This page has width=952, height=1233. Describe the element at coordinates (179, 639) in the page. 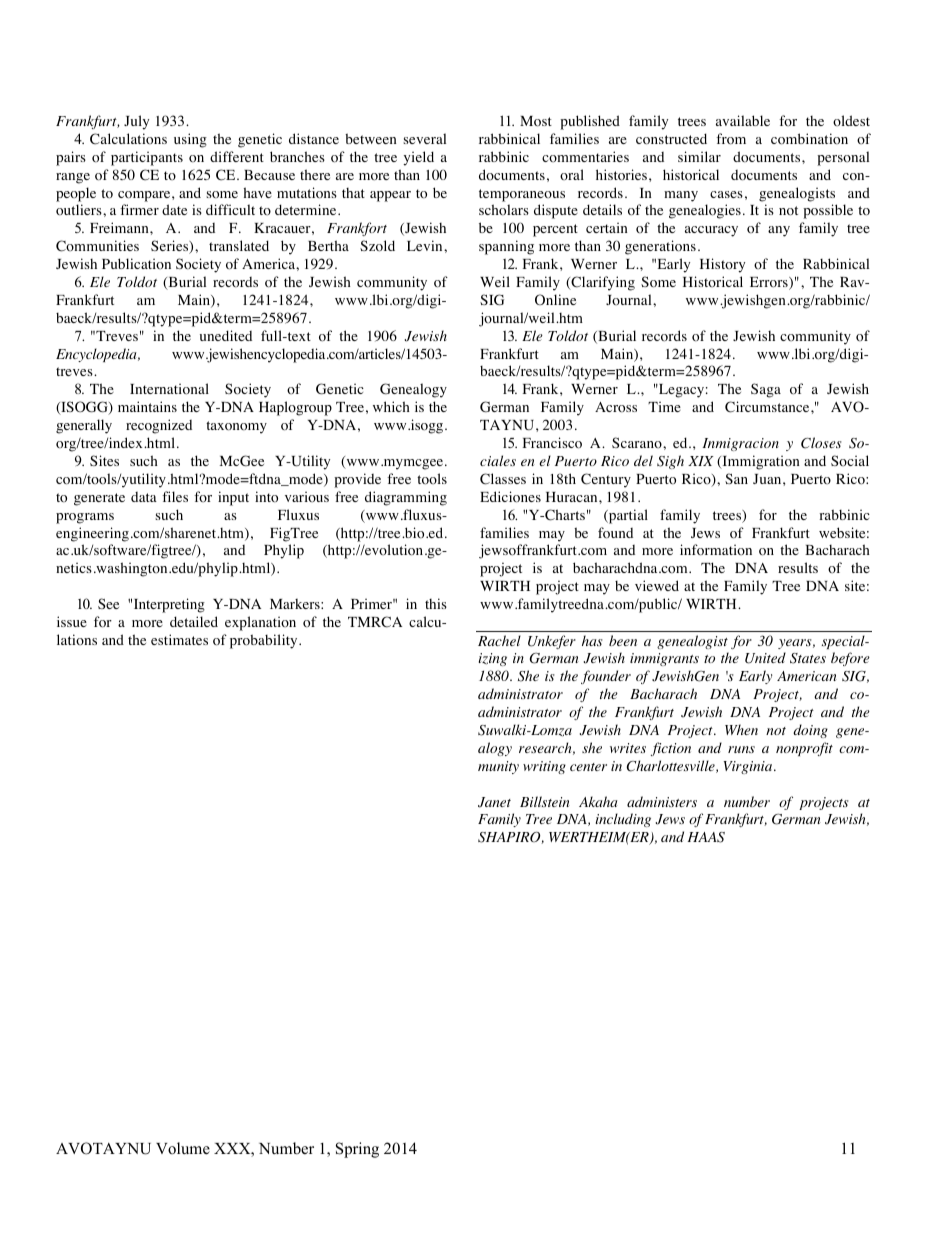

I see `estimates` at that location.
